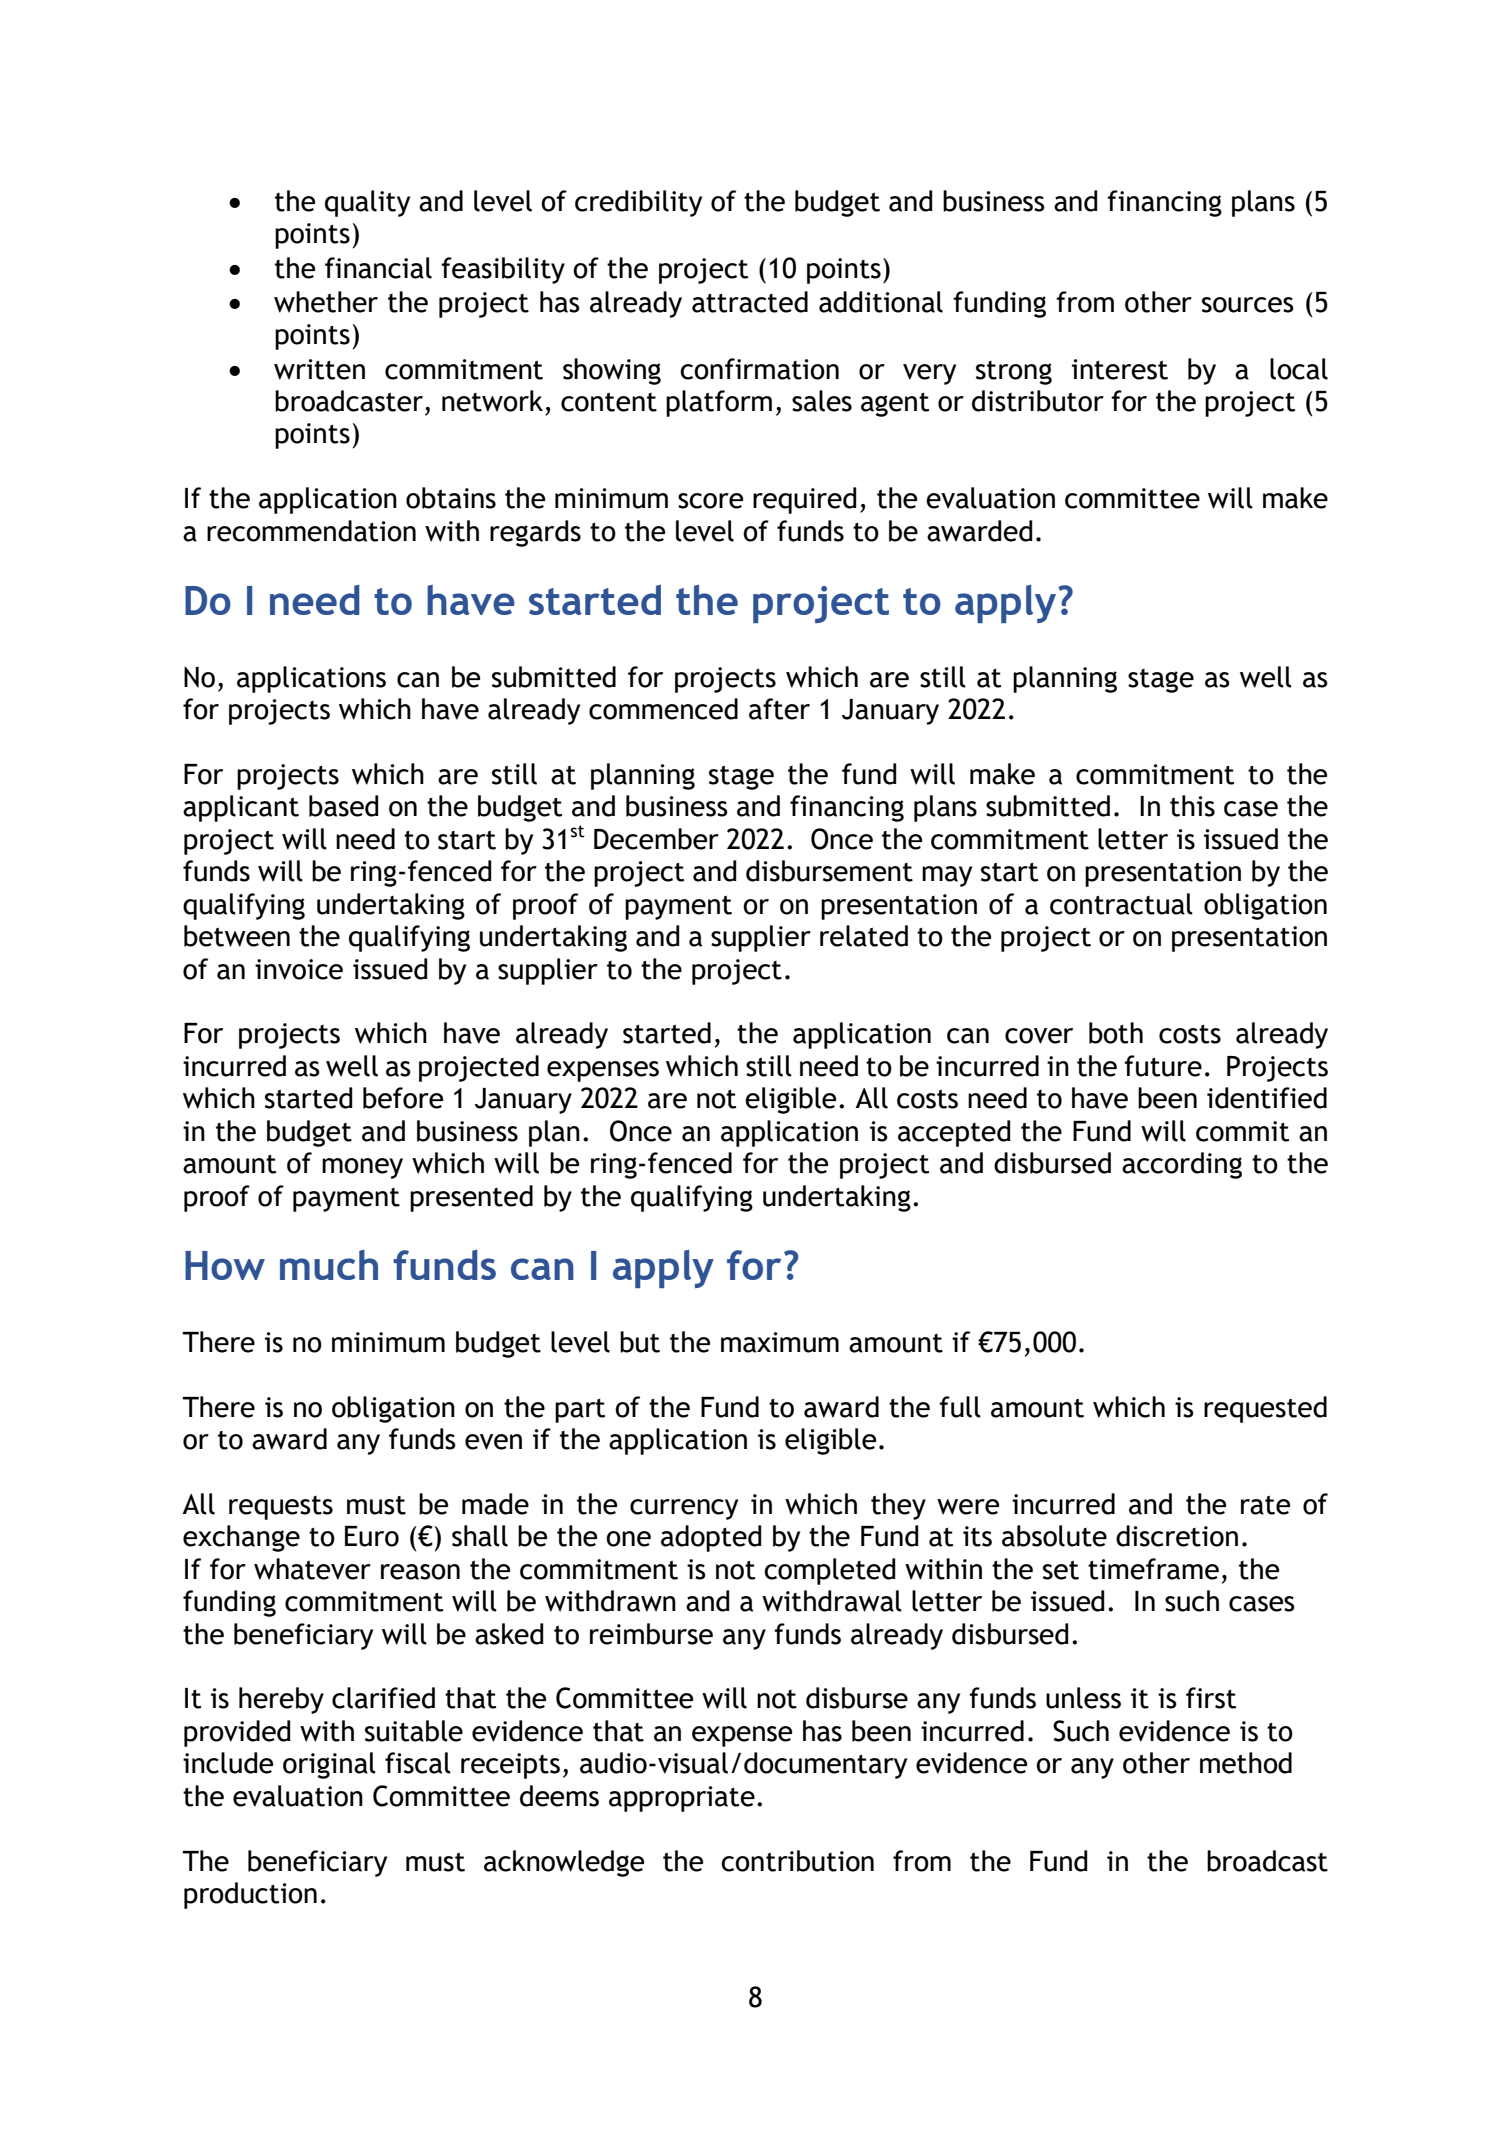  I want to click on based, so click(344, 806).
